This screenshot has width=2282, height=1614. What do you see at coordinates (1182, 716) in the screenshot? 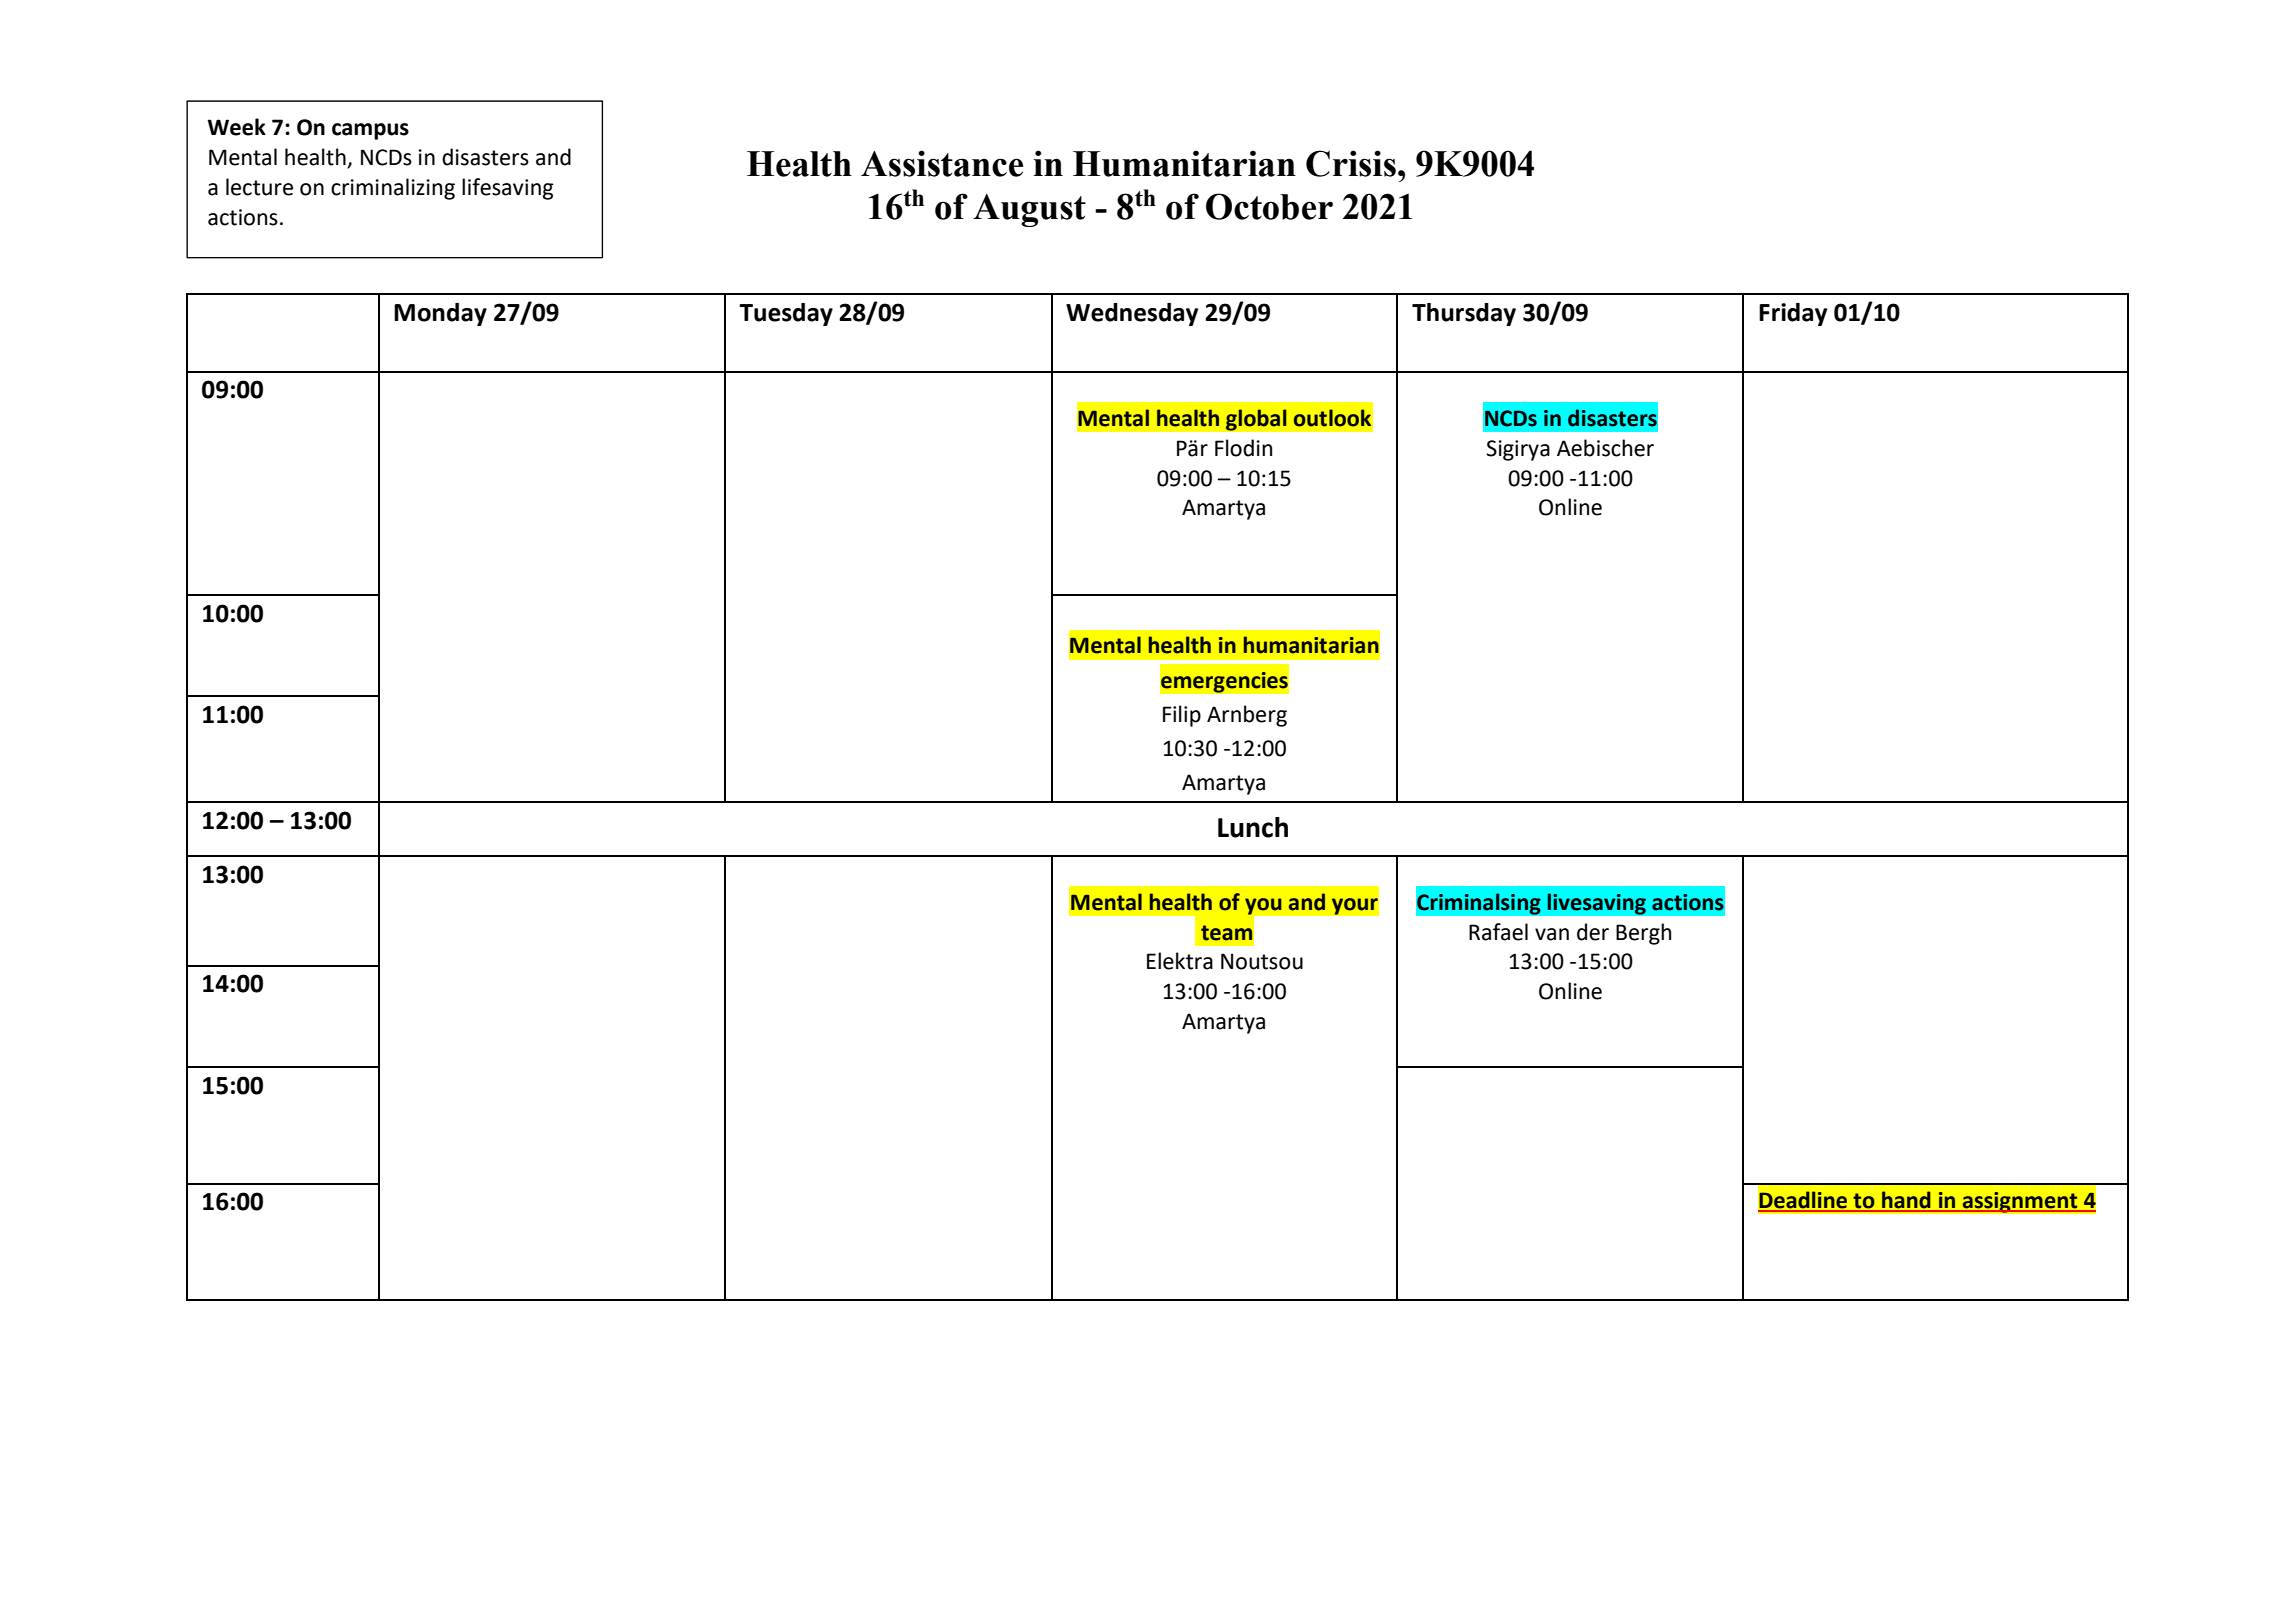
I see `Filip` at bounding box center [1182, 716].
